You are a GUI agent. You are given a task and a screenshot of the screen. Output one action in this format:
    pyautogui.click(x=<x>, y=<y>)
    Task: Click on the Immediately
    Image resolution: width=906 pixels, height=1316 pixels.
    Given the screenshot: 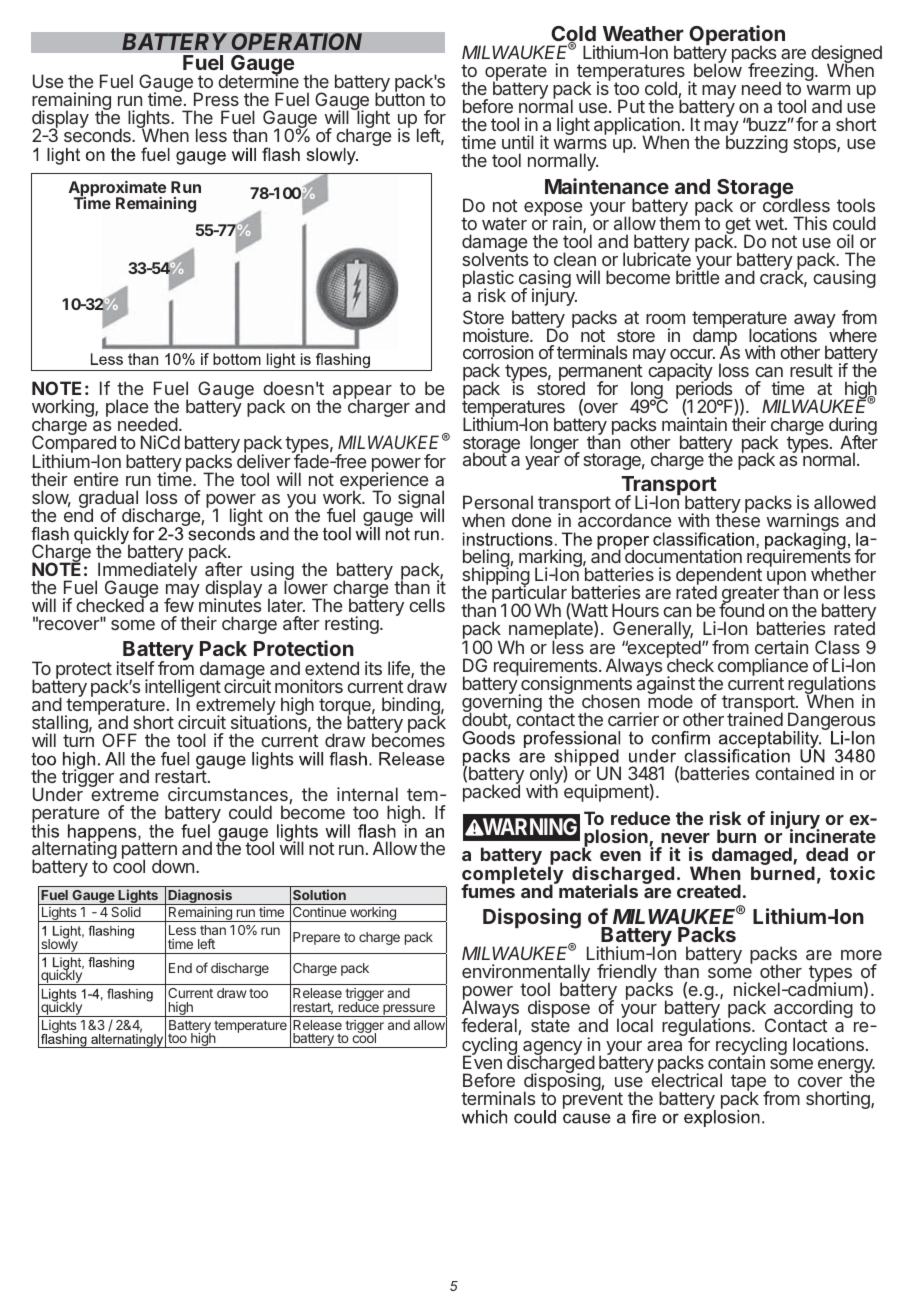 What is the action you would take?
    pyautogui.click(x=146, y=572)
